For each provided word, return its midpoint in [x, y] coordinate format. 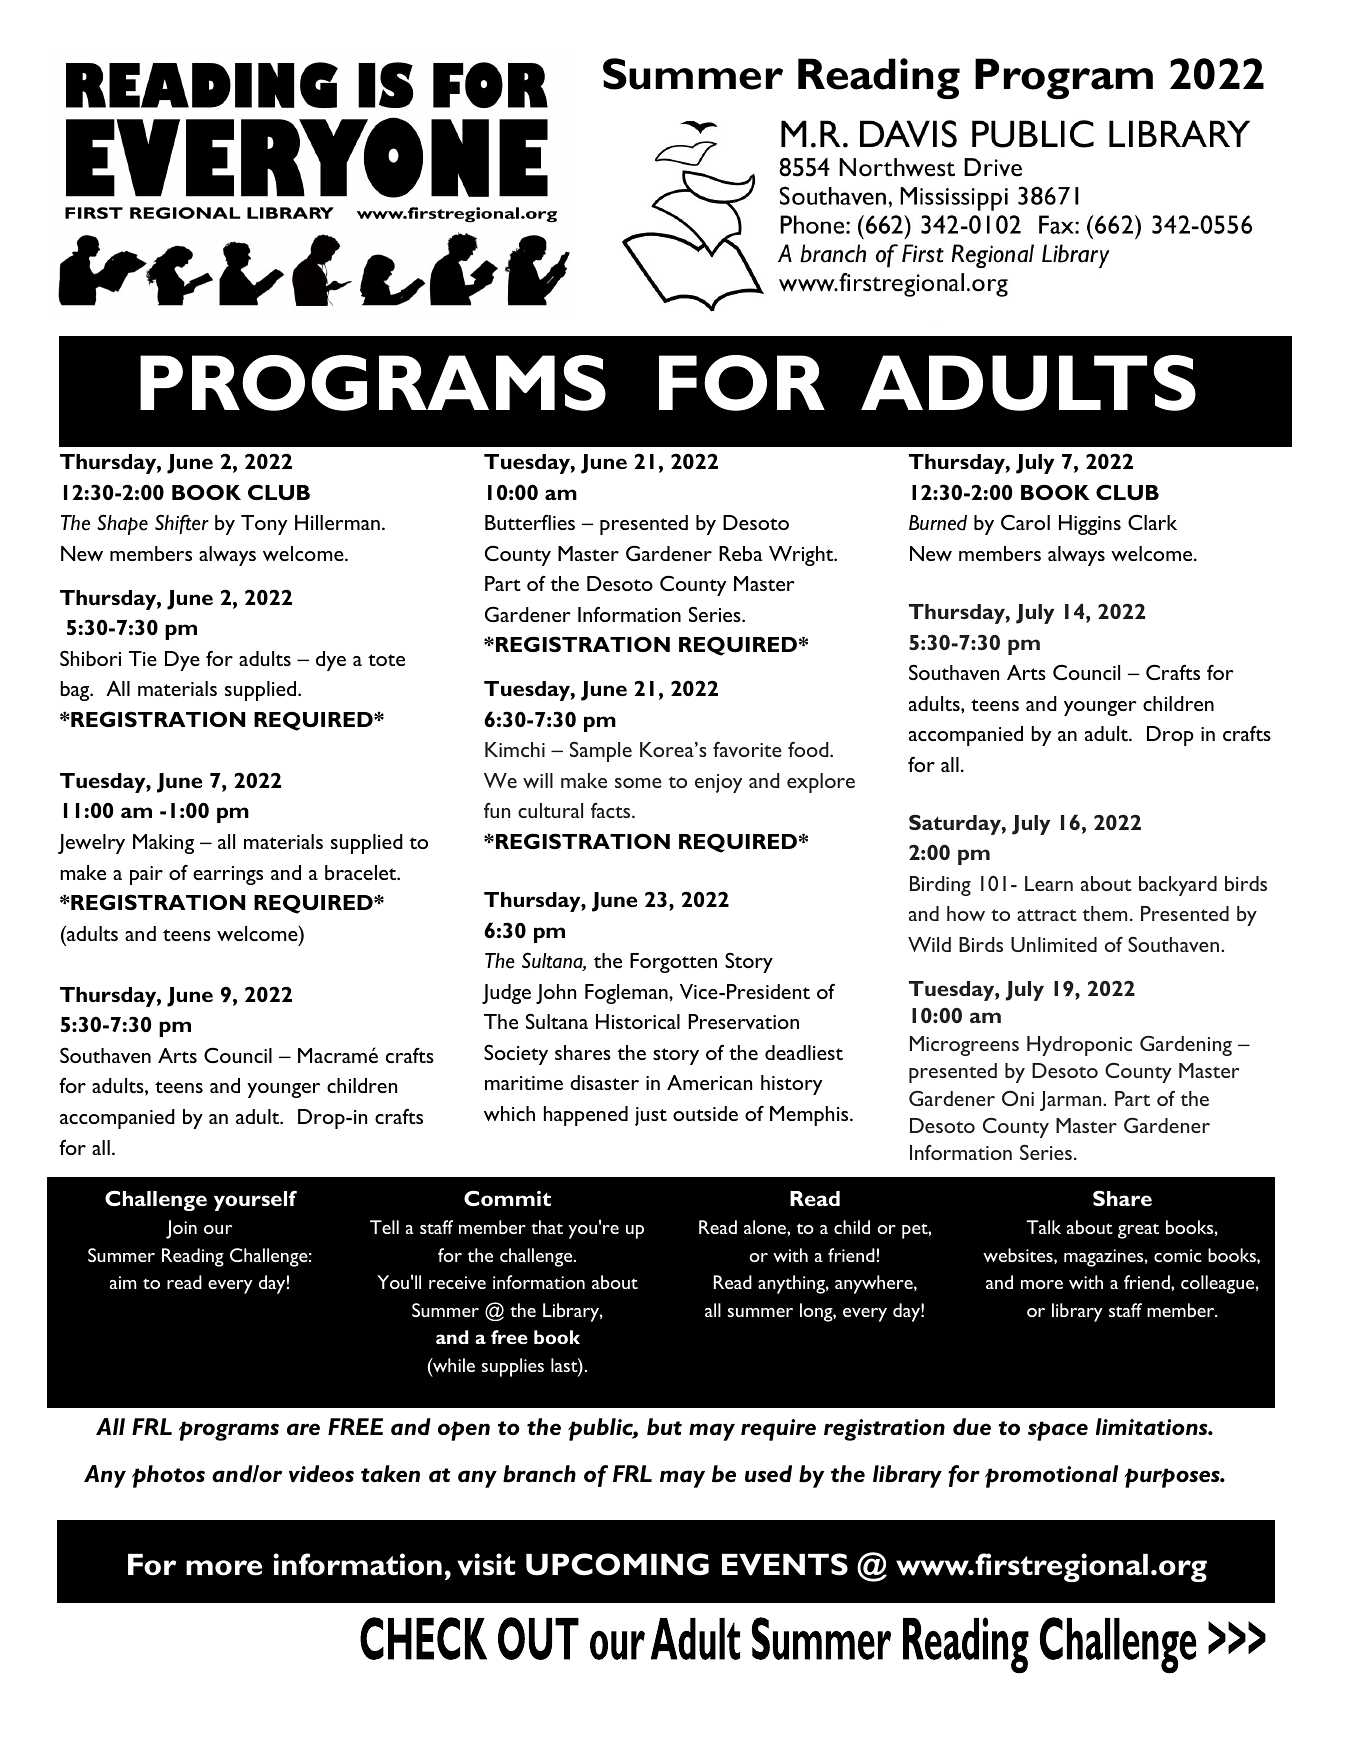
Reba [741, 553]
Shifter [182, 524]
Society [516, 1054]
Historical [638, 1021]
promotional [1051, 1476]
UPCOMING [617, 1564]
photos [168, 1476]
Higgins [1090, 525]
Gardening [1186, 1046]
